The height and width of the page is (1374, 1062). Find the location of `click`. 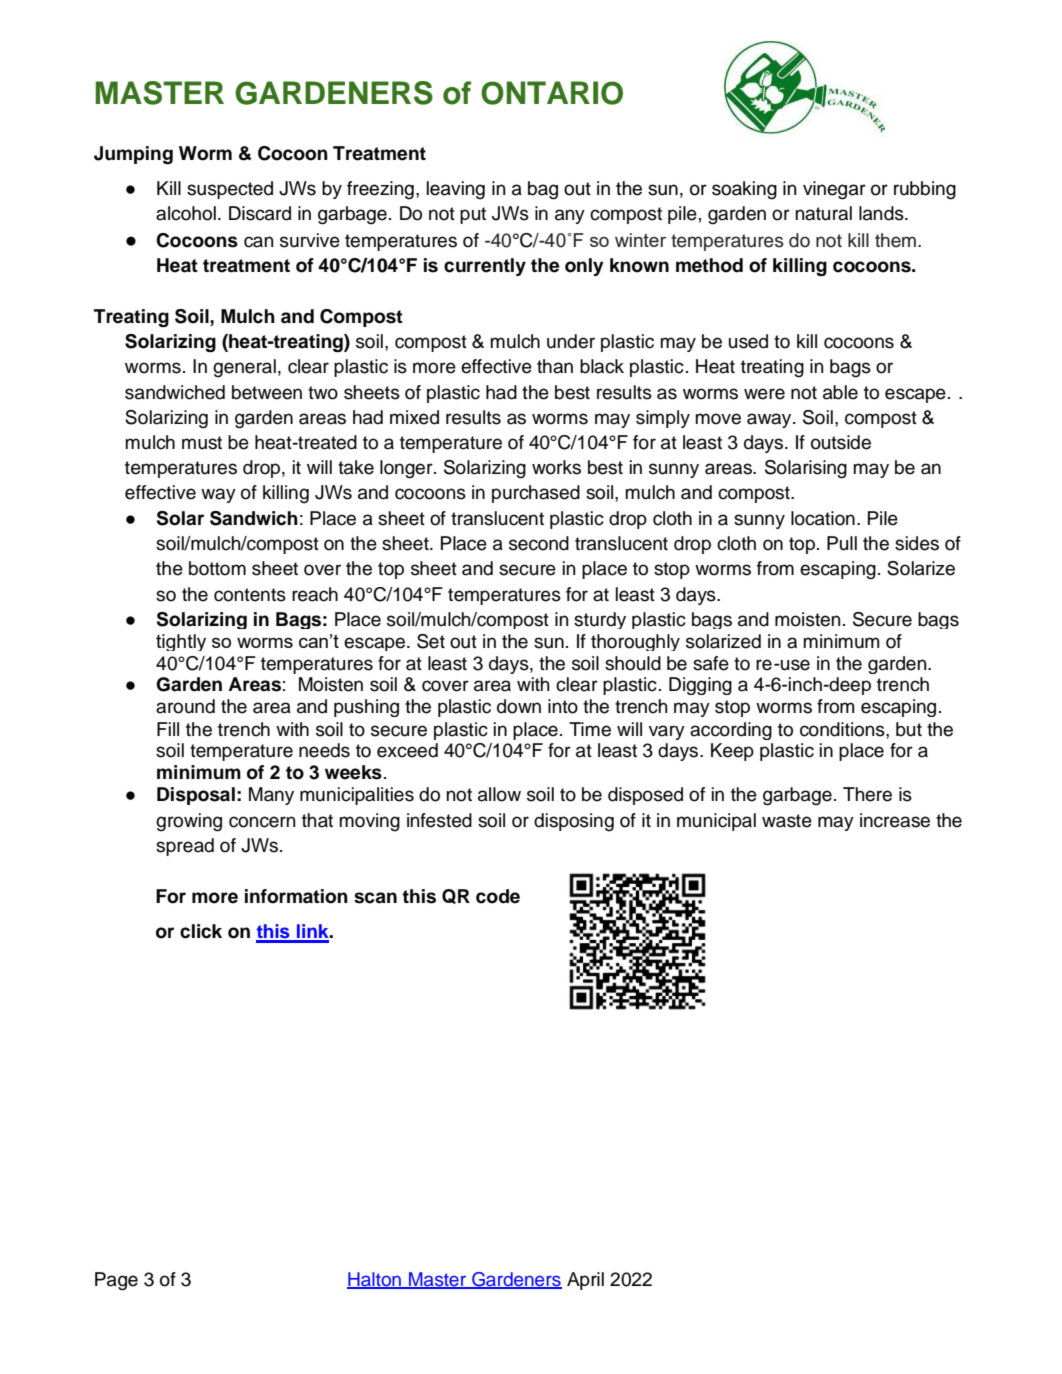

click is located at coordinates (201, 931).
